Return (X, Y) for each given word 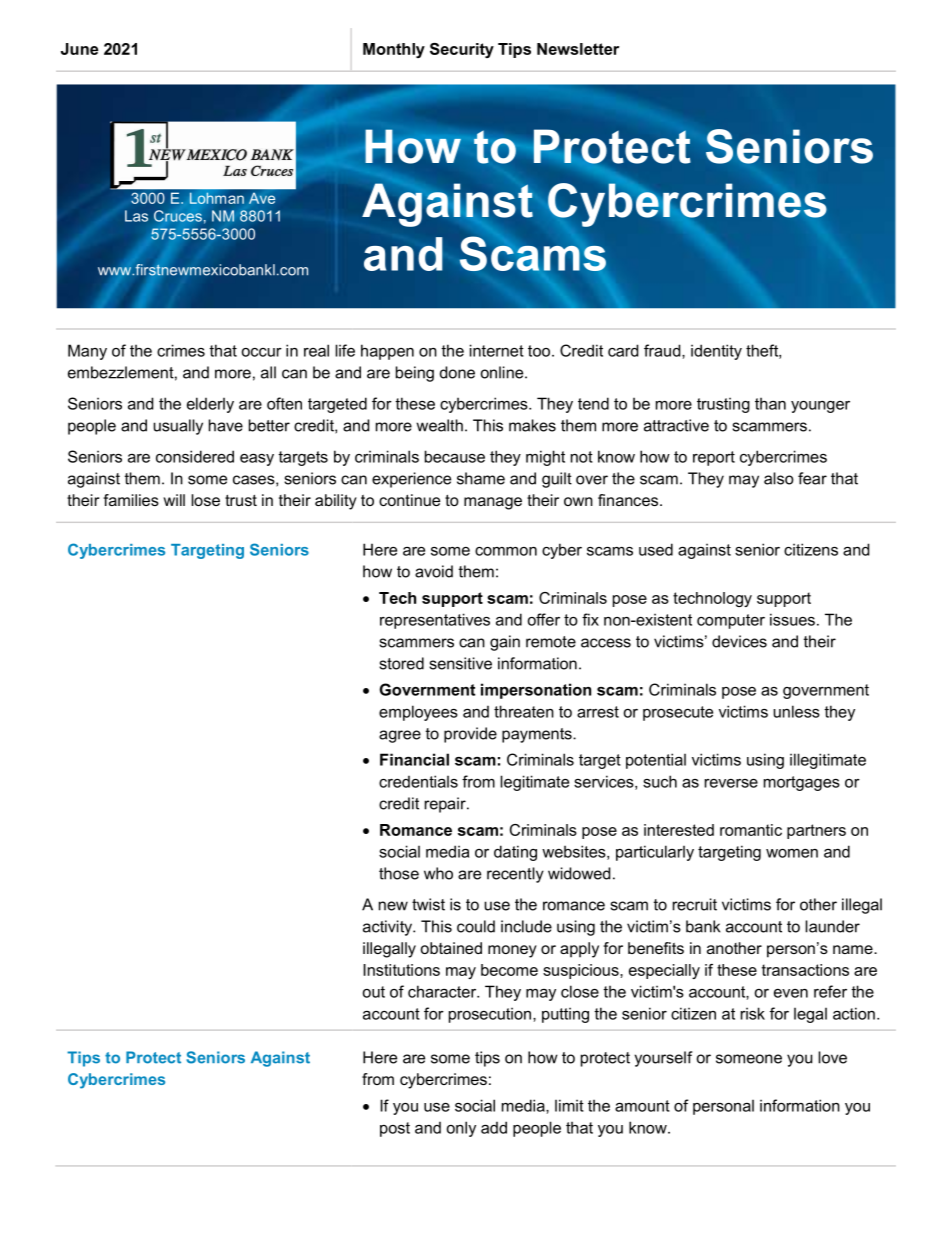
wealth (439, 425)
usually (178, 427)
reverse (731, 783)
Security (462, 50)
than (770, 403)
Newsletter (578, 49)
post (395, 1129)
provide (470, 735)
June (79, 49)
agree (400, 736)
